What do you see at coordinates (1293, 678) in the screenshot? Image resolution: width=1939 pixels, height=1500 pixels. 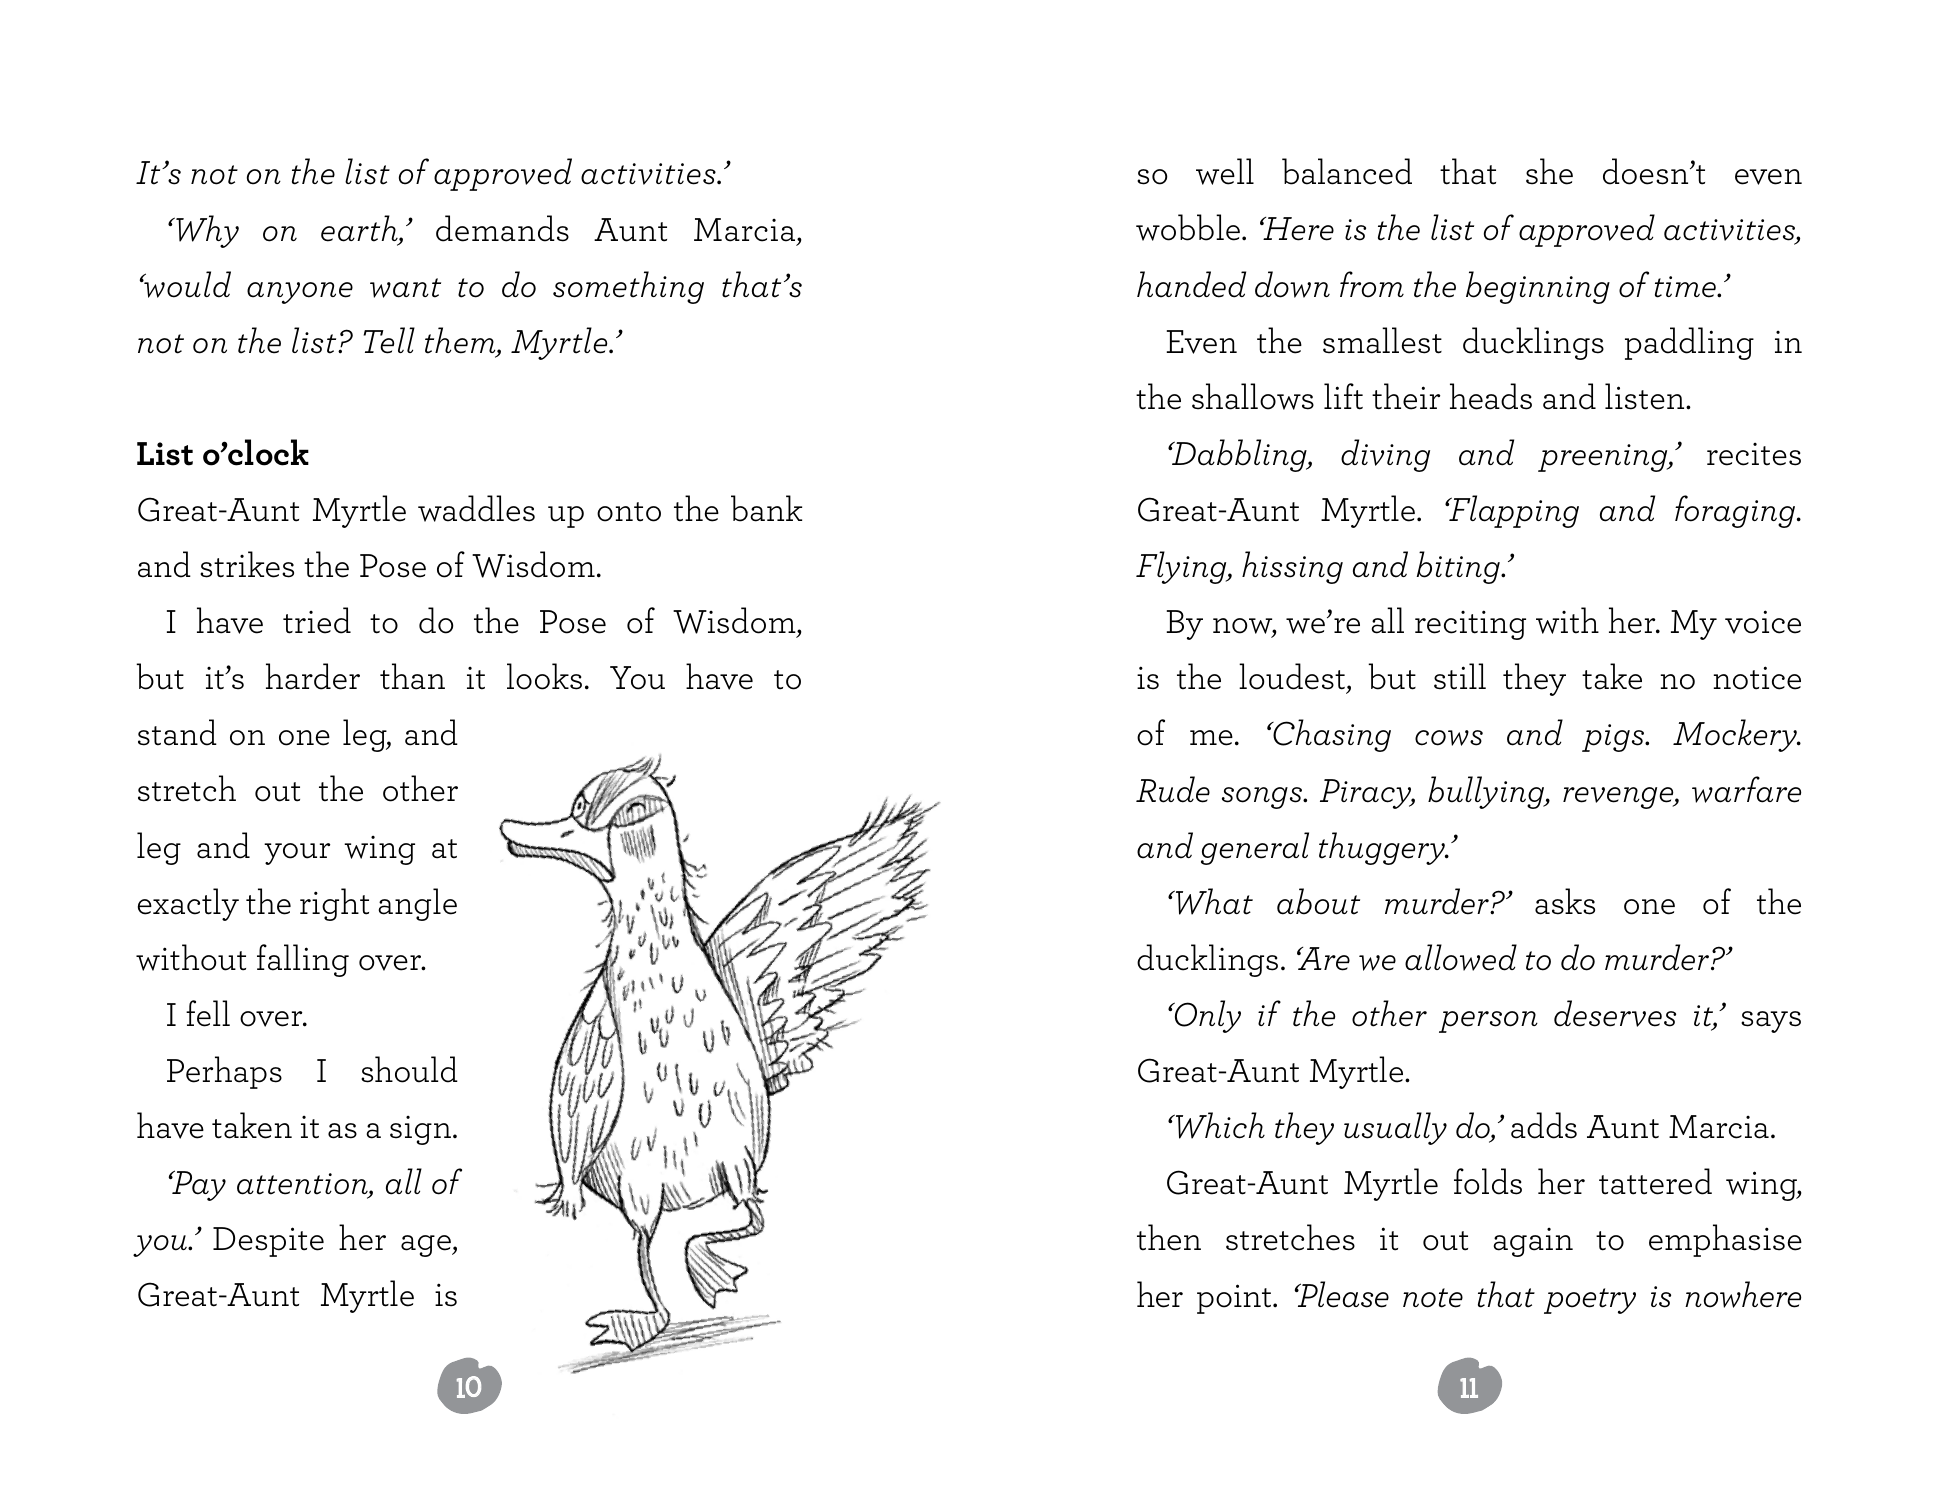 I see `loudest` at bounding box center [1293, 678].
